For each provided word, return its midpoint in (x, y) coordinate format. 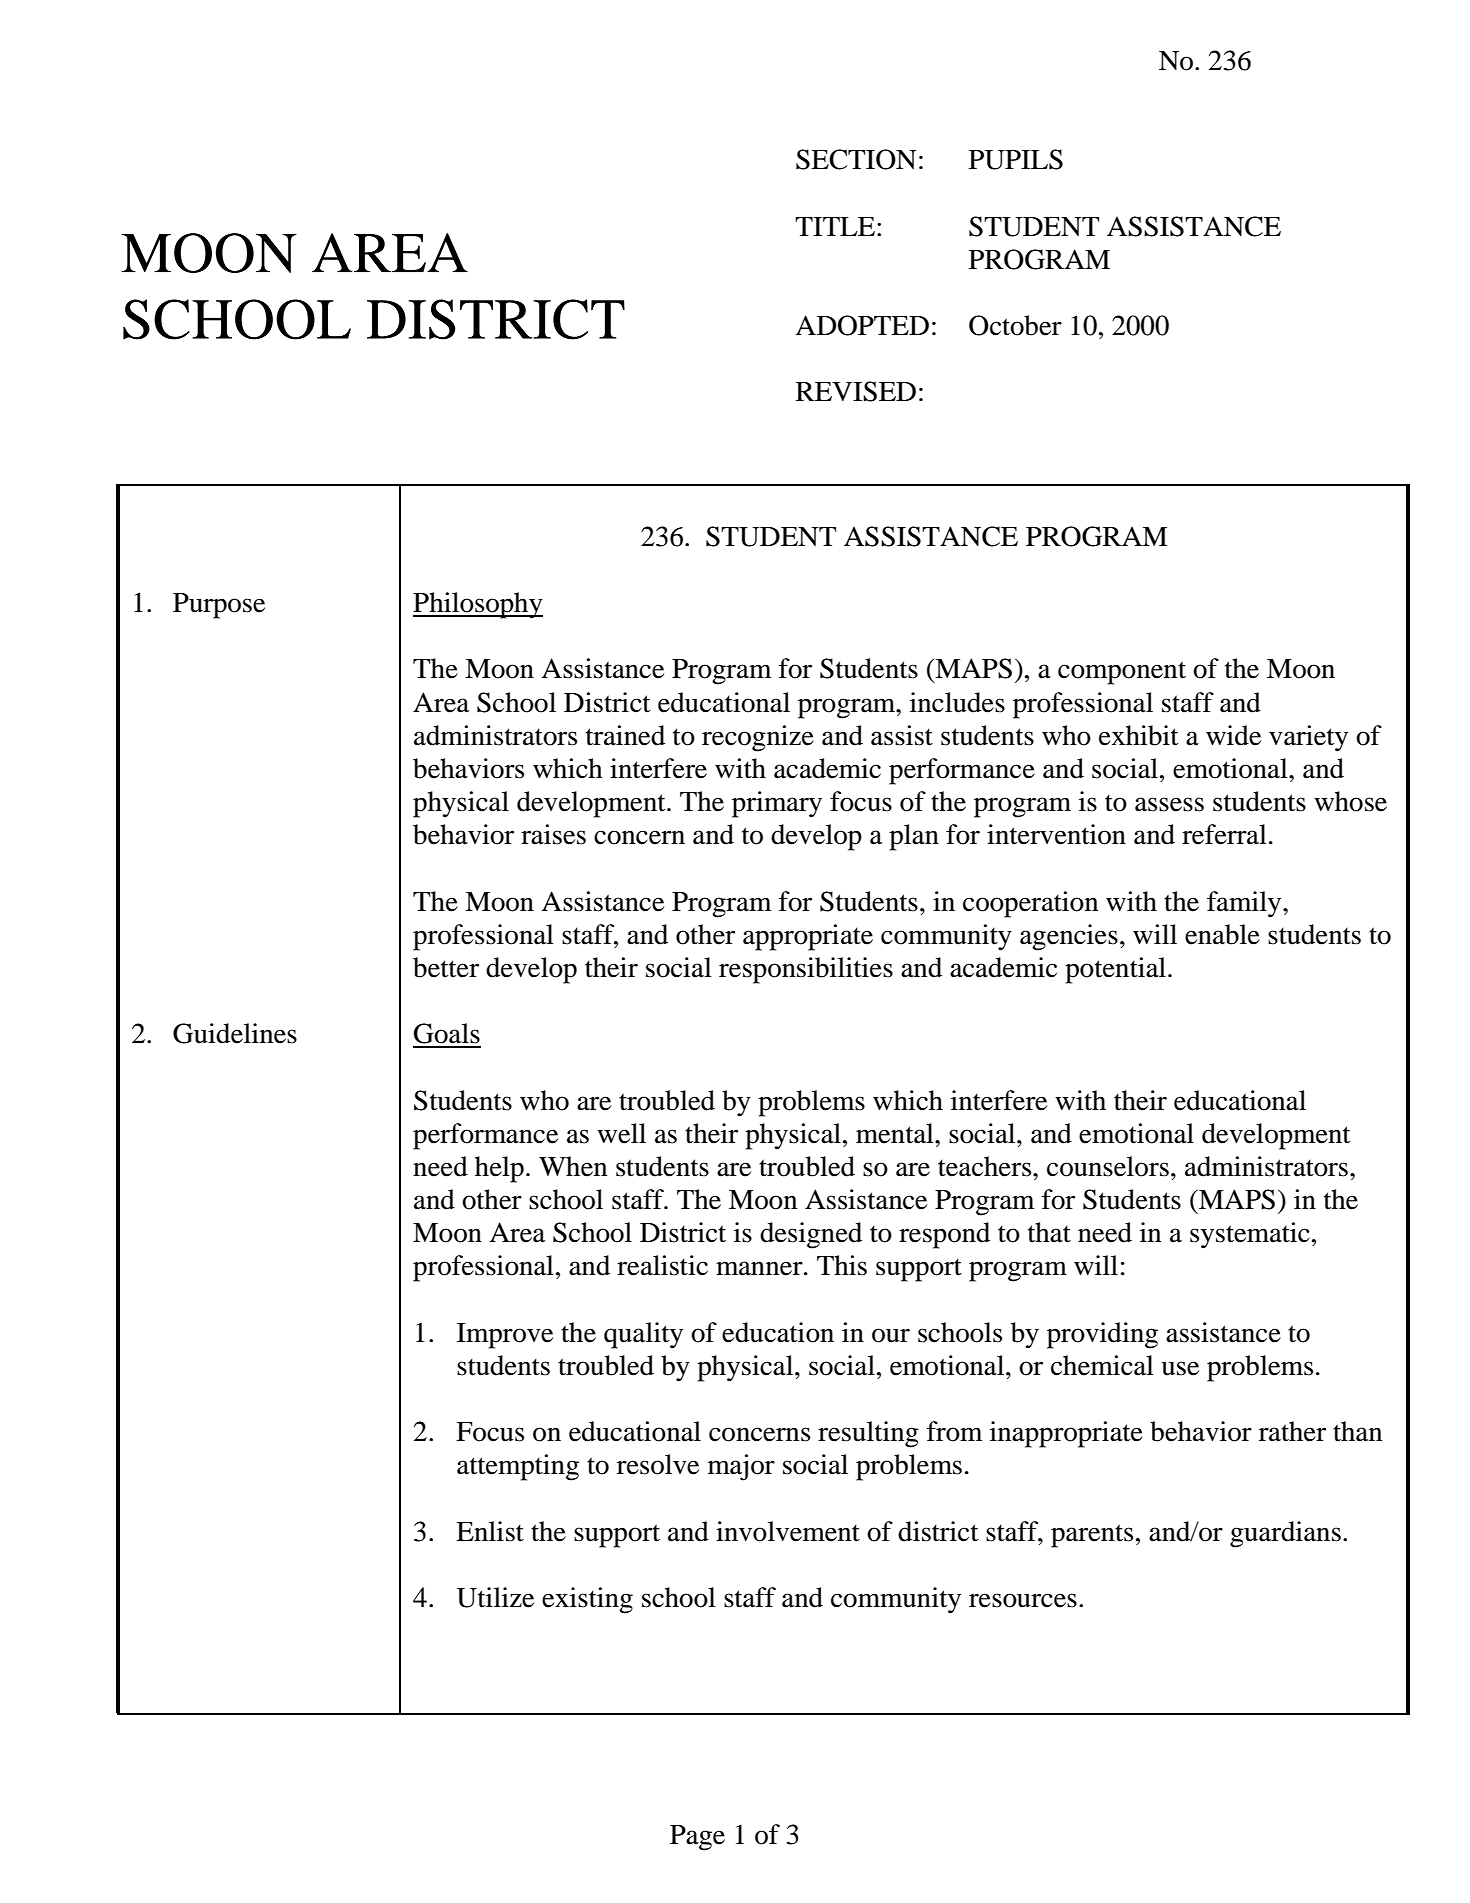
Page (697, 1838)
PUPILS (1016, 159)
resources (1023, 1600)
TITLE (836, 226)
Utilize (495, 1597)
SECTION (856, 159)
